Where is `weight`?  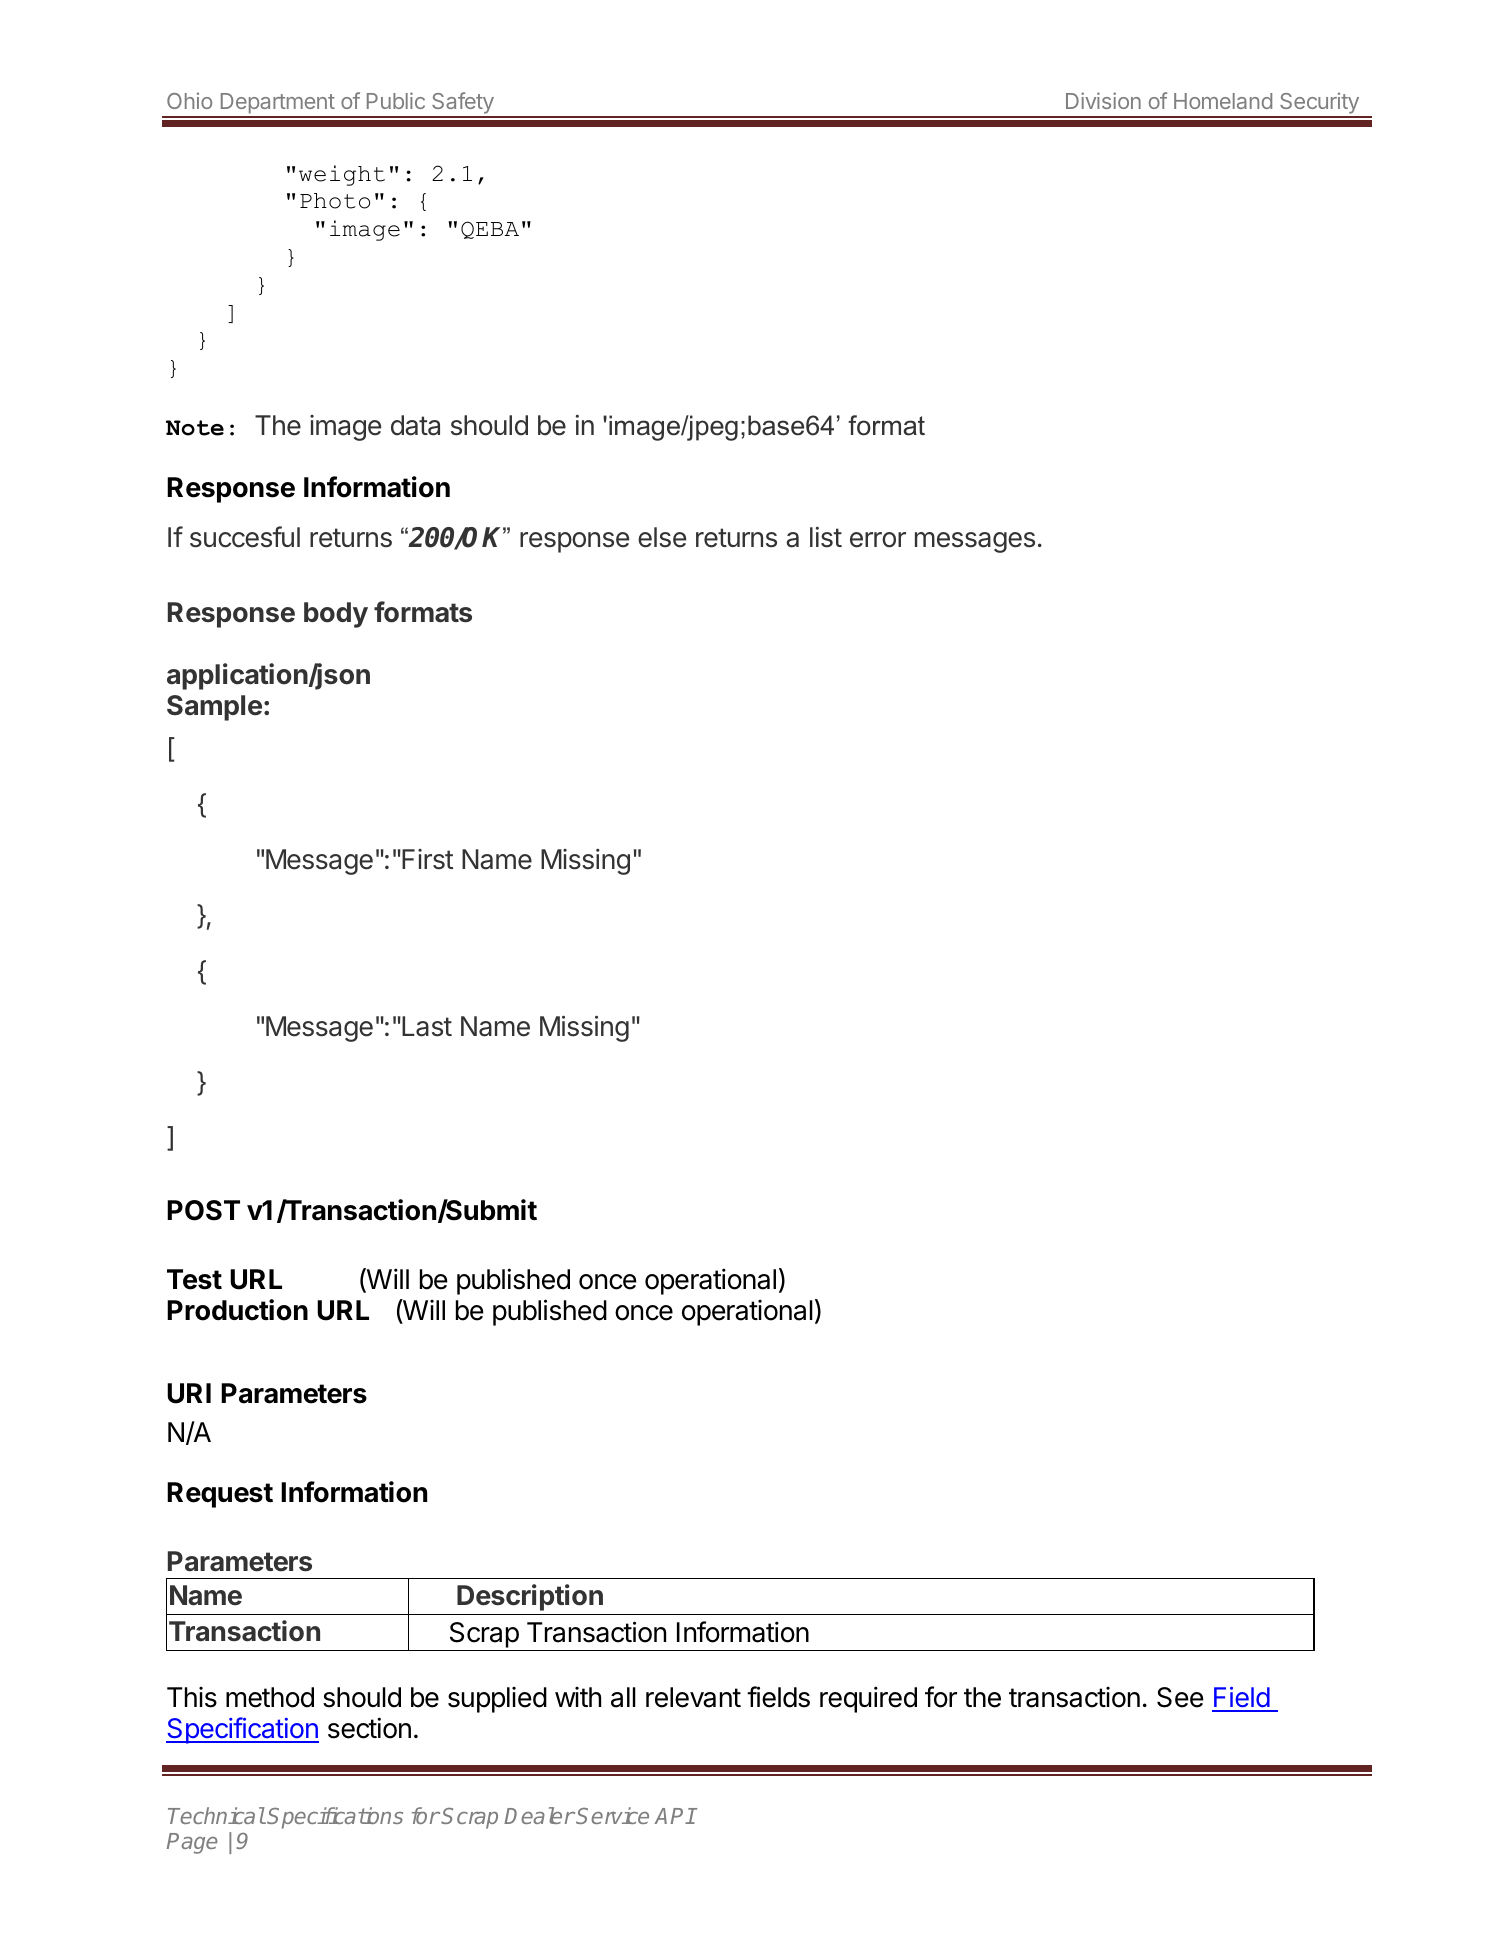 weight is located at coordinates (342, 175).
